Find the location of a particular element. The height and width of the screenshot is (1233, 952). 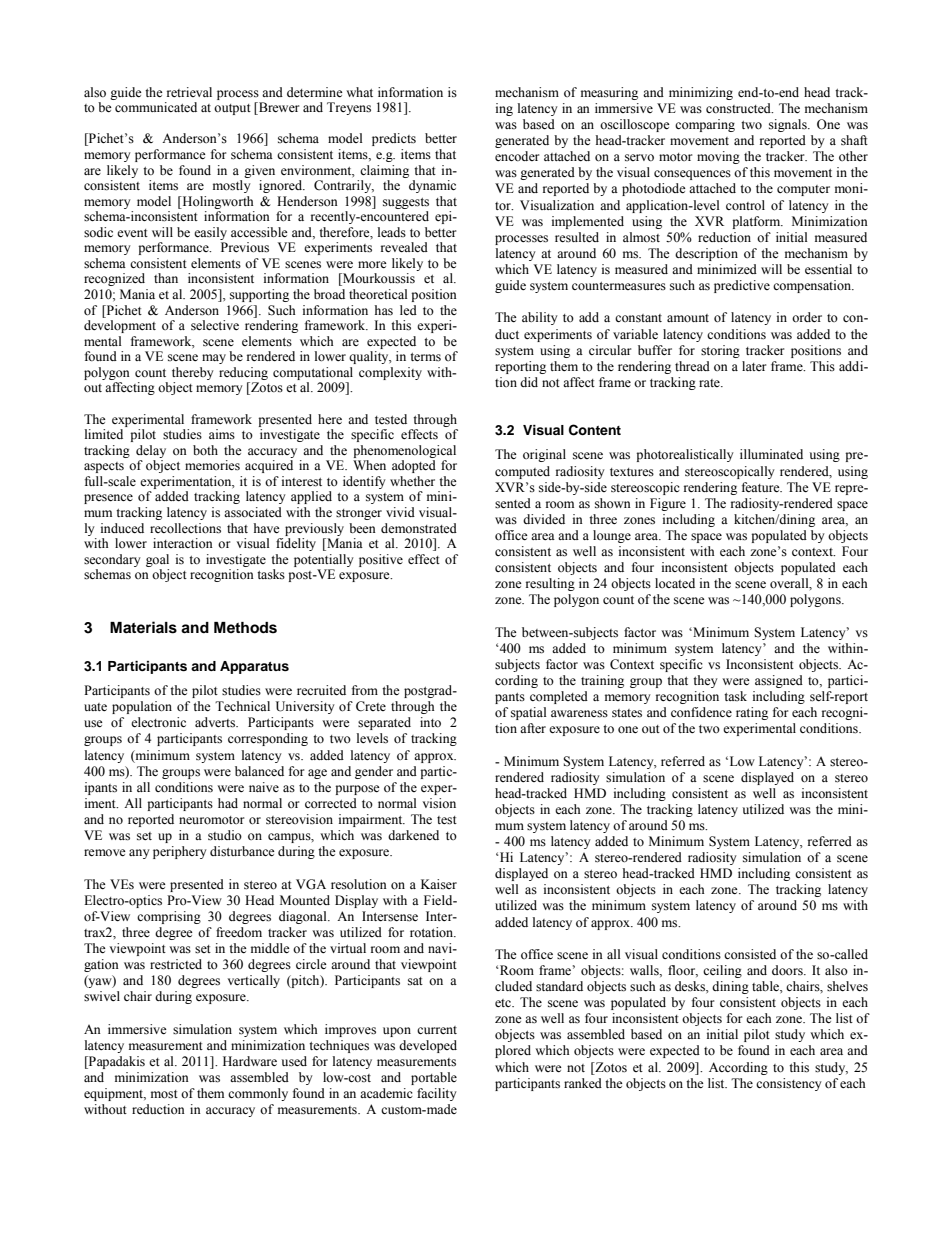

developed is located at coordinates (428, 1046).
